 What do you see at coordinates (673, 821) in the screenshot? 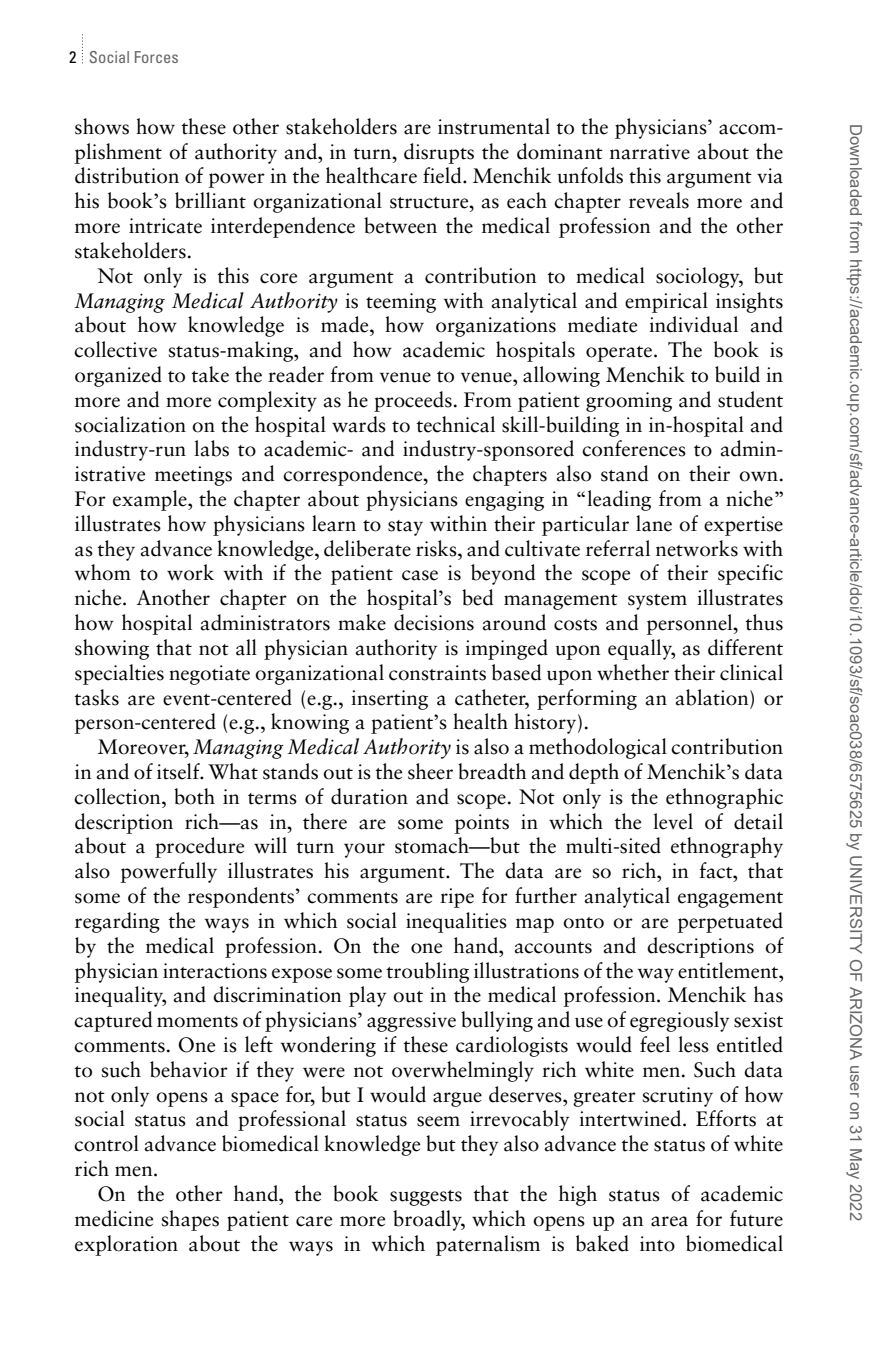
I see `level` at bounding box center [673, 821].
